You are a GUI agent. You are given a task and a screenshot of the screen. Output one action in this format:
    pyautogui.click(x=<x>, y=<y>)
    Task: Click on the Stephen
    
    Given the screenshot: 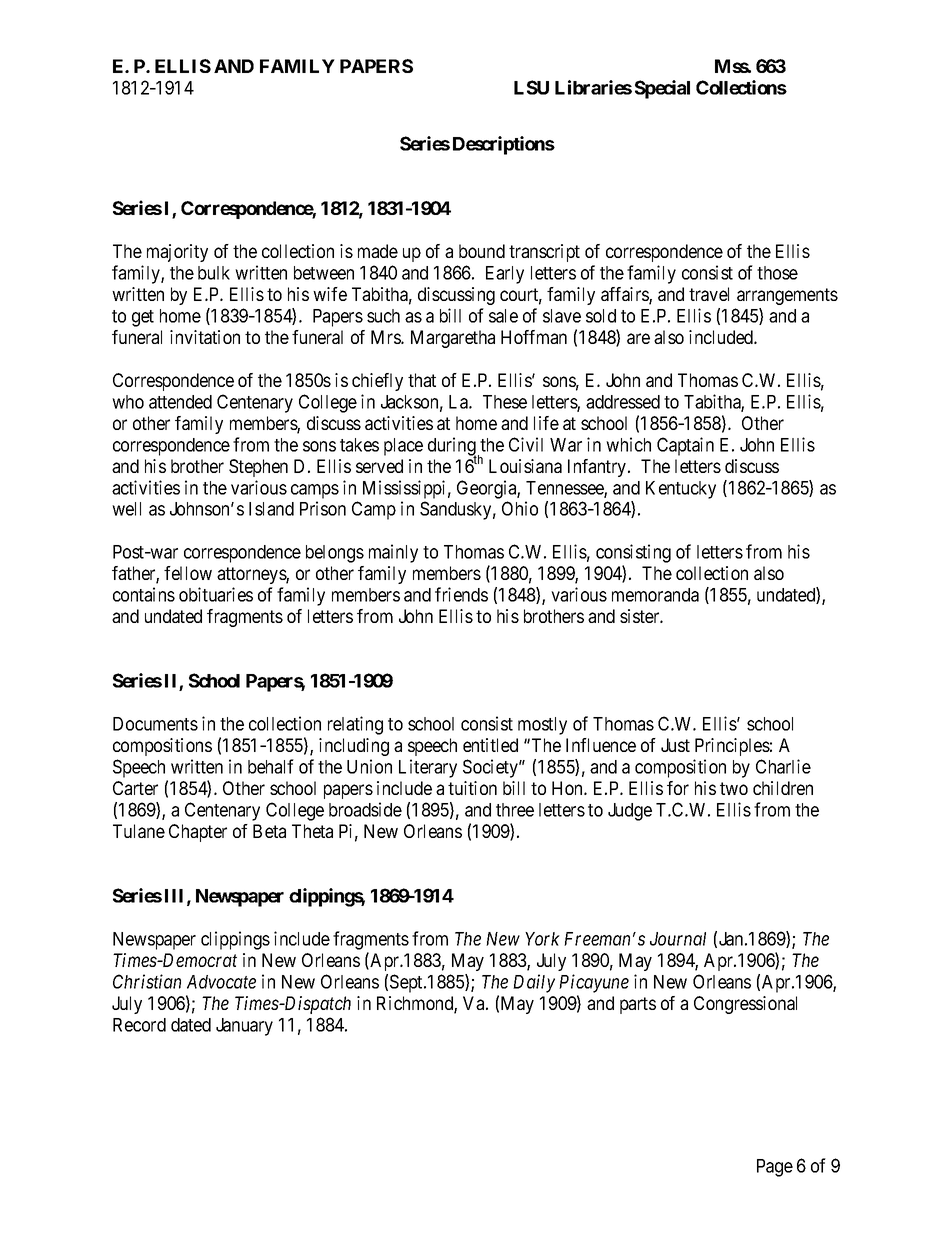 What is the action you would take?
    pyautogui.click(x=258, y=468)
